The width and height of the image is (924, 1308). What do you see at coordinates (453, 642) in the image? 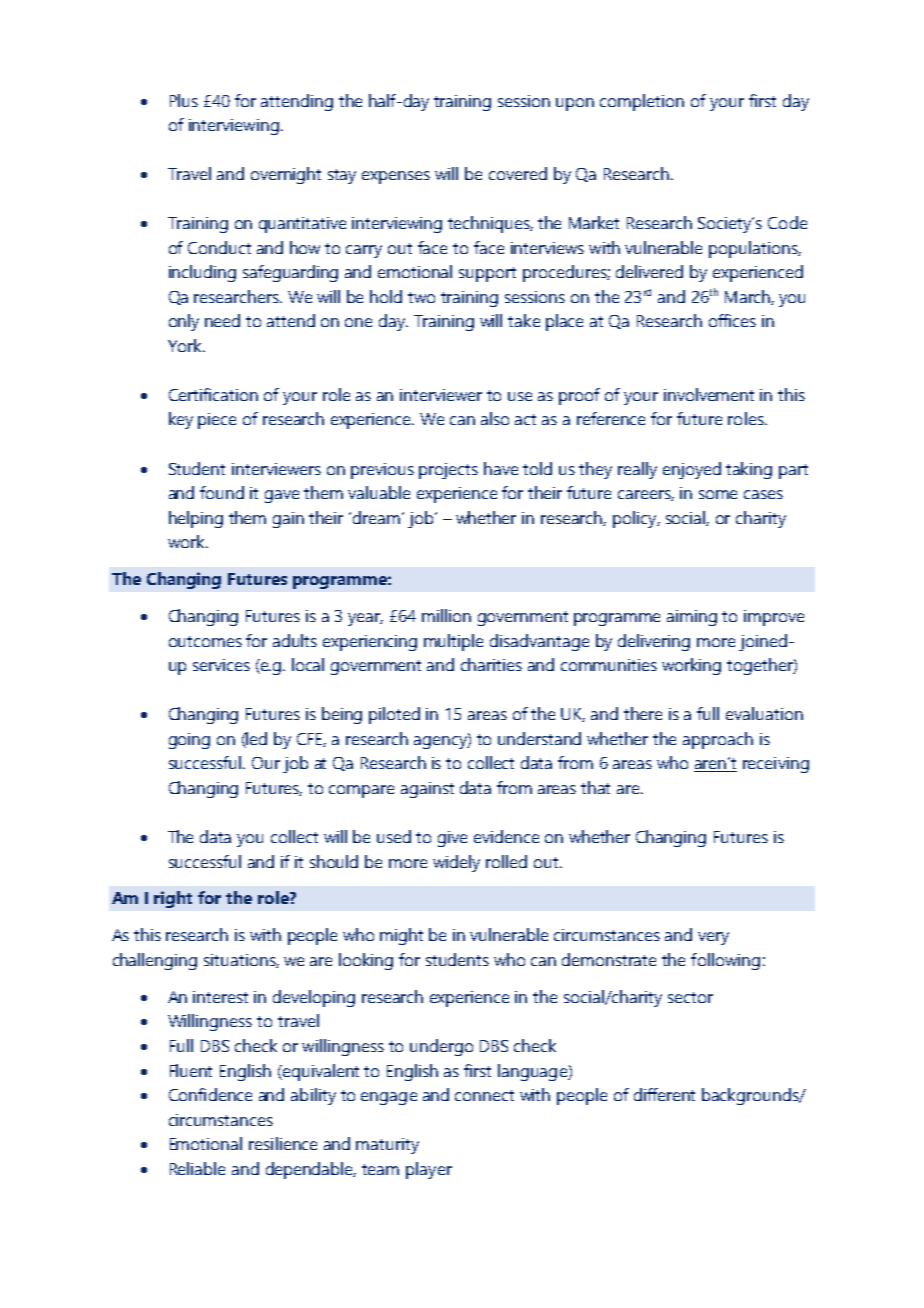
I see `multiple` at bounding box center [453, 642].
